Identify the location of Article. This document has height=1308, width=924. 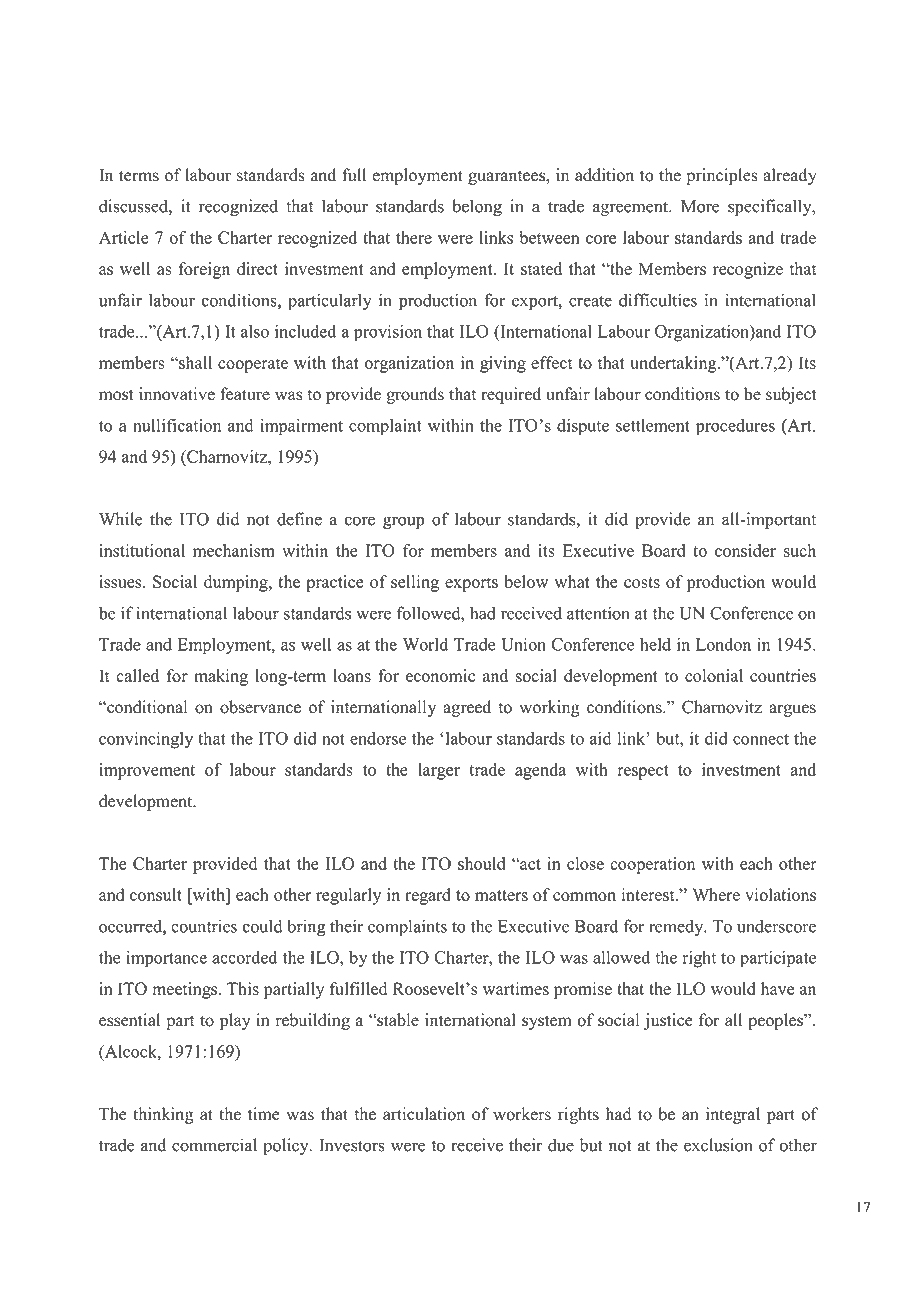
(124, 237).
